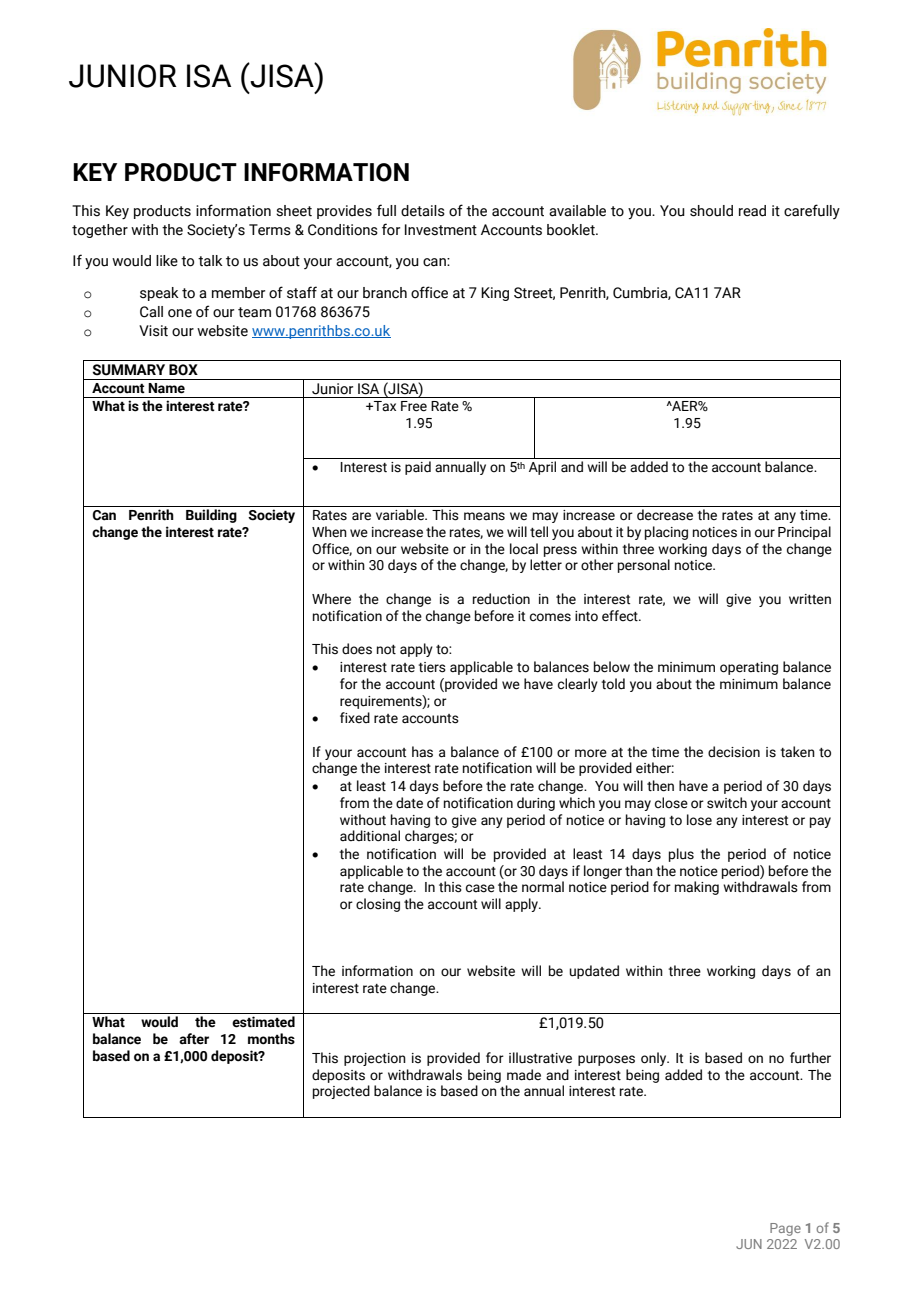 The height and width of the page is (1308, 924). Describe the element at coordinates (681, 855) in the page. I see `plus` at that location.
